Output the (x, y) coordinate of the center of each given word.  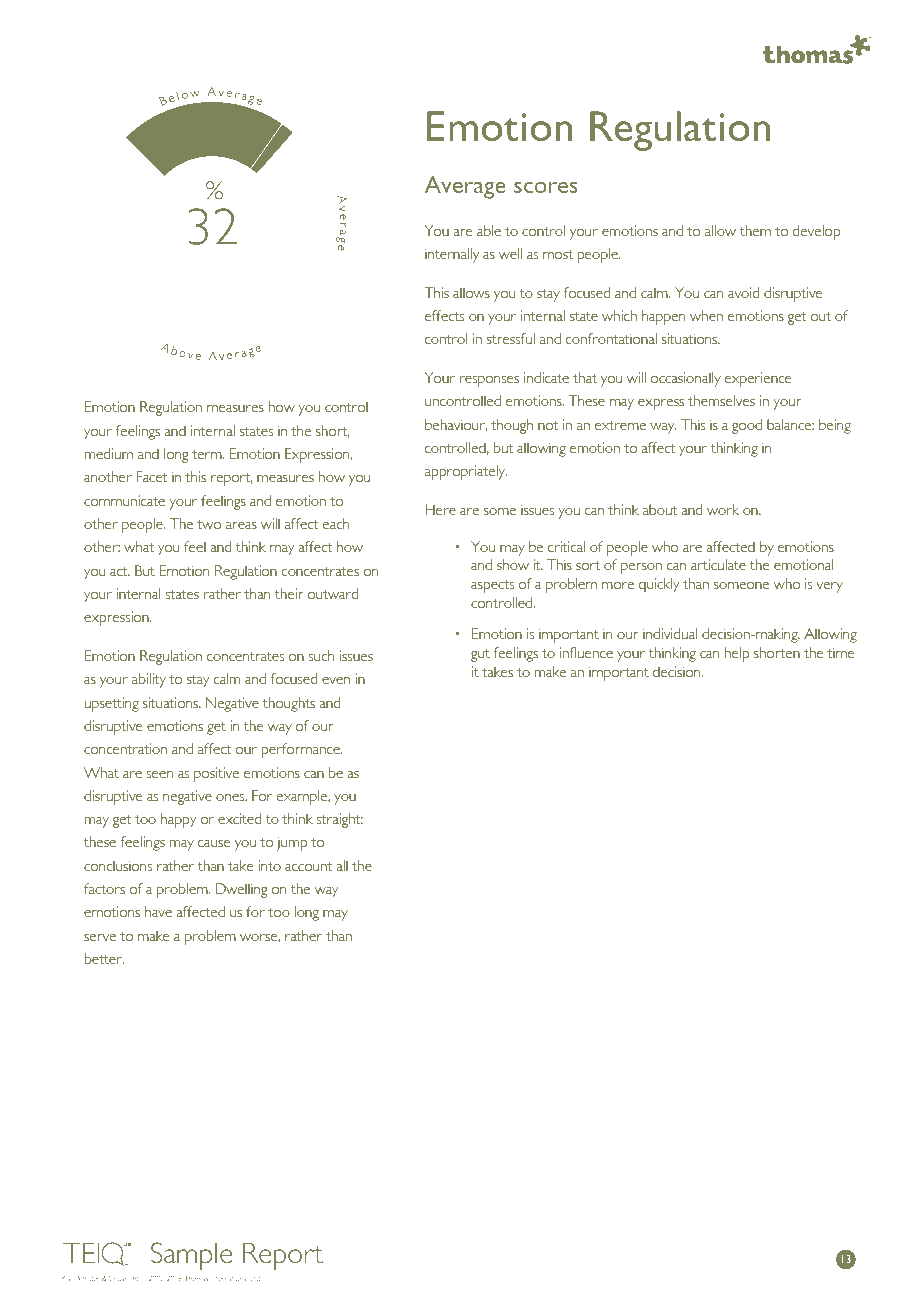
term (208, 454)
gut (480, 655)
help (737, 654)
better (104, 958)
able (489, 230)
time (841, 652)
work (723, 509)
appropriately (466, 472)
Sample (191, 1256)
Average (465, 187)
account (308, 866)
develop (816, 232)
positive (216, 774)
